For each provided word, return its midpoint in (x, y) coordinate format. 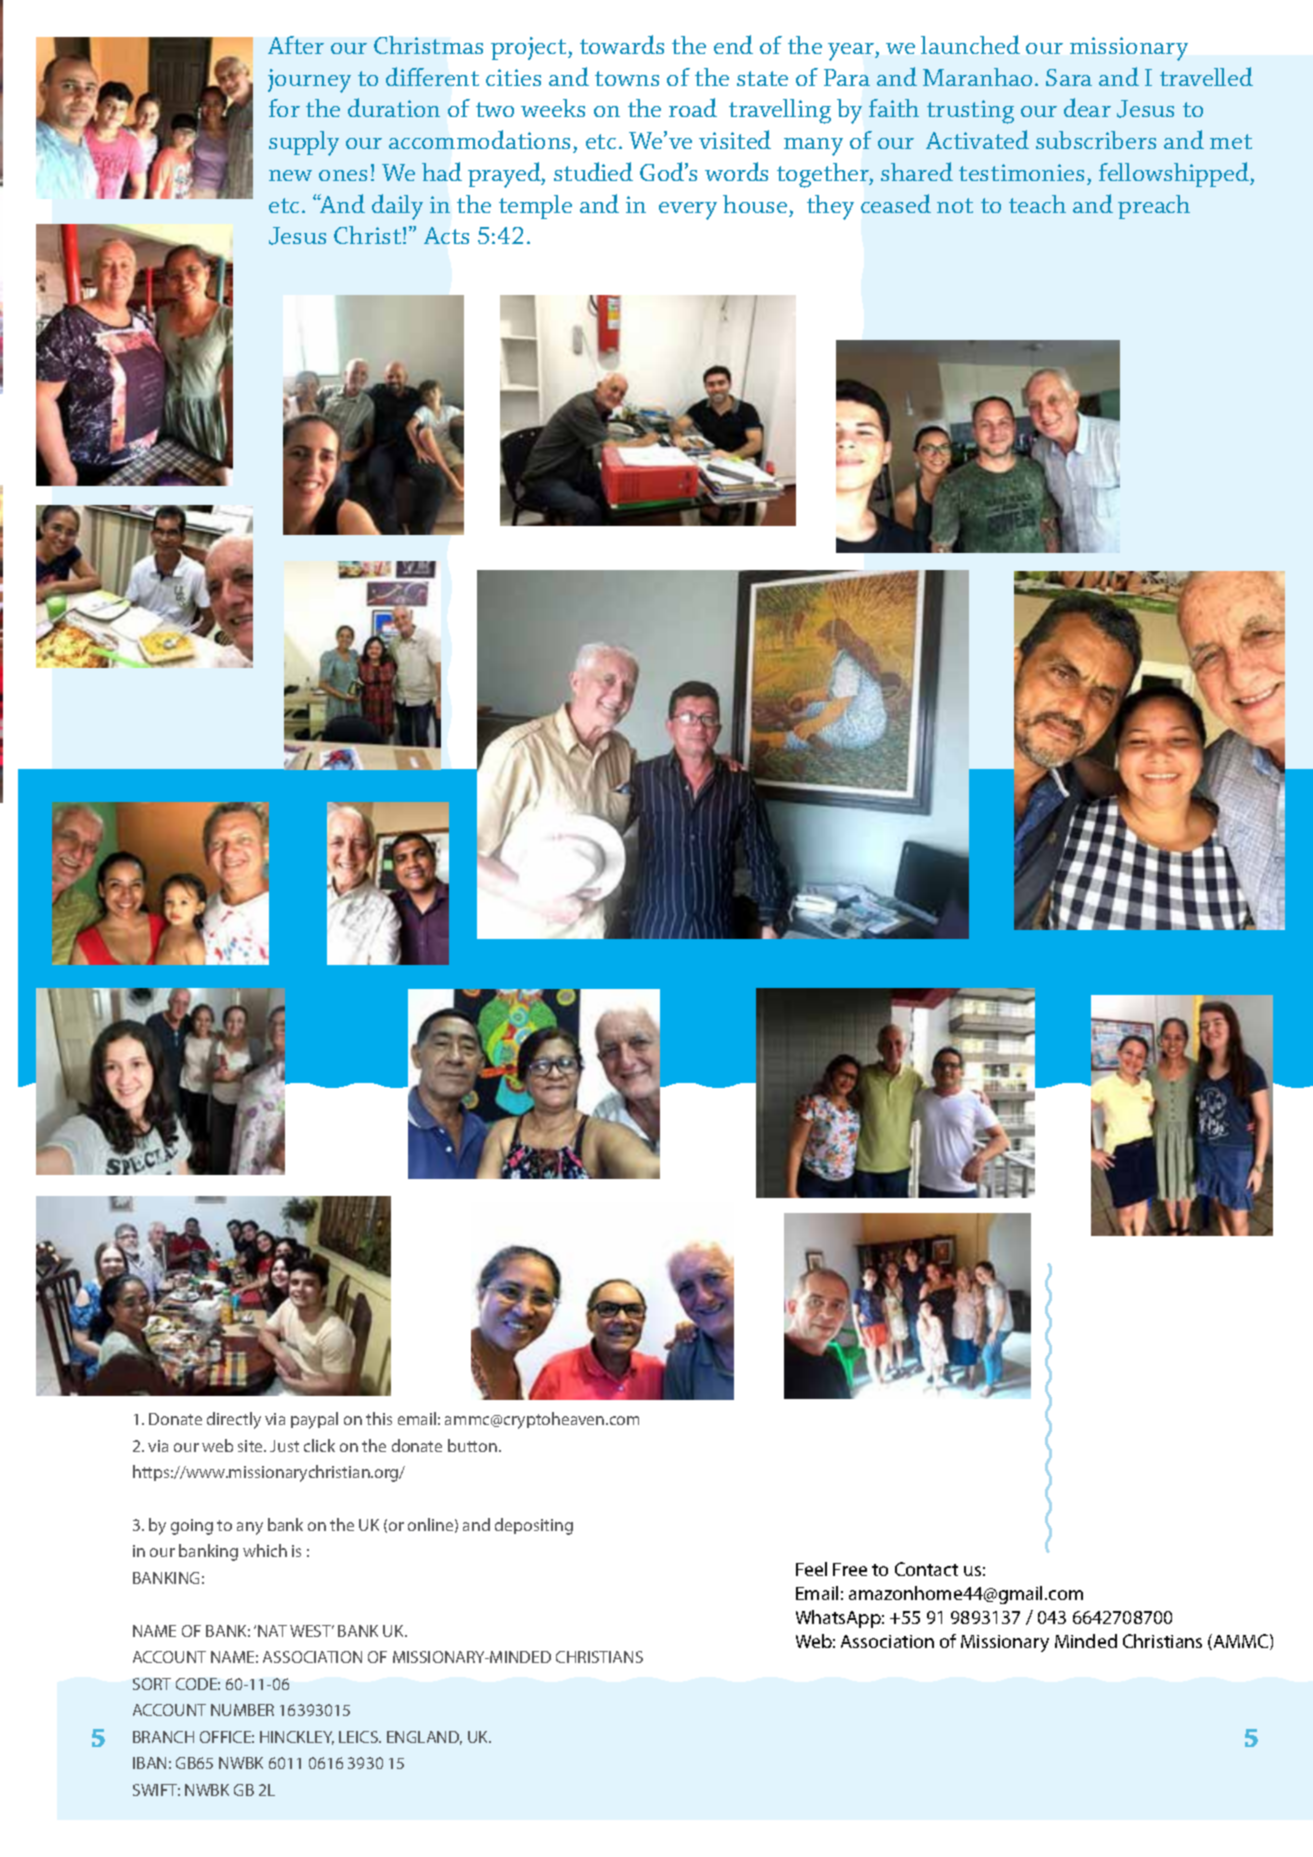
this (379, 1418)
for (284, 108)
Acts (446, 235)
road (693, 107)
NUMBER (242, 1710)
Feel (811, 1569)
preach (1154, 207)
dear (1087, 107)
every (688, 211)
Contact (926, 1569)
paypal (314, 1420)
